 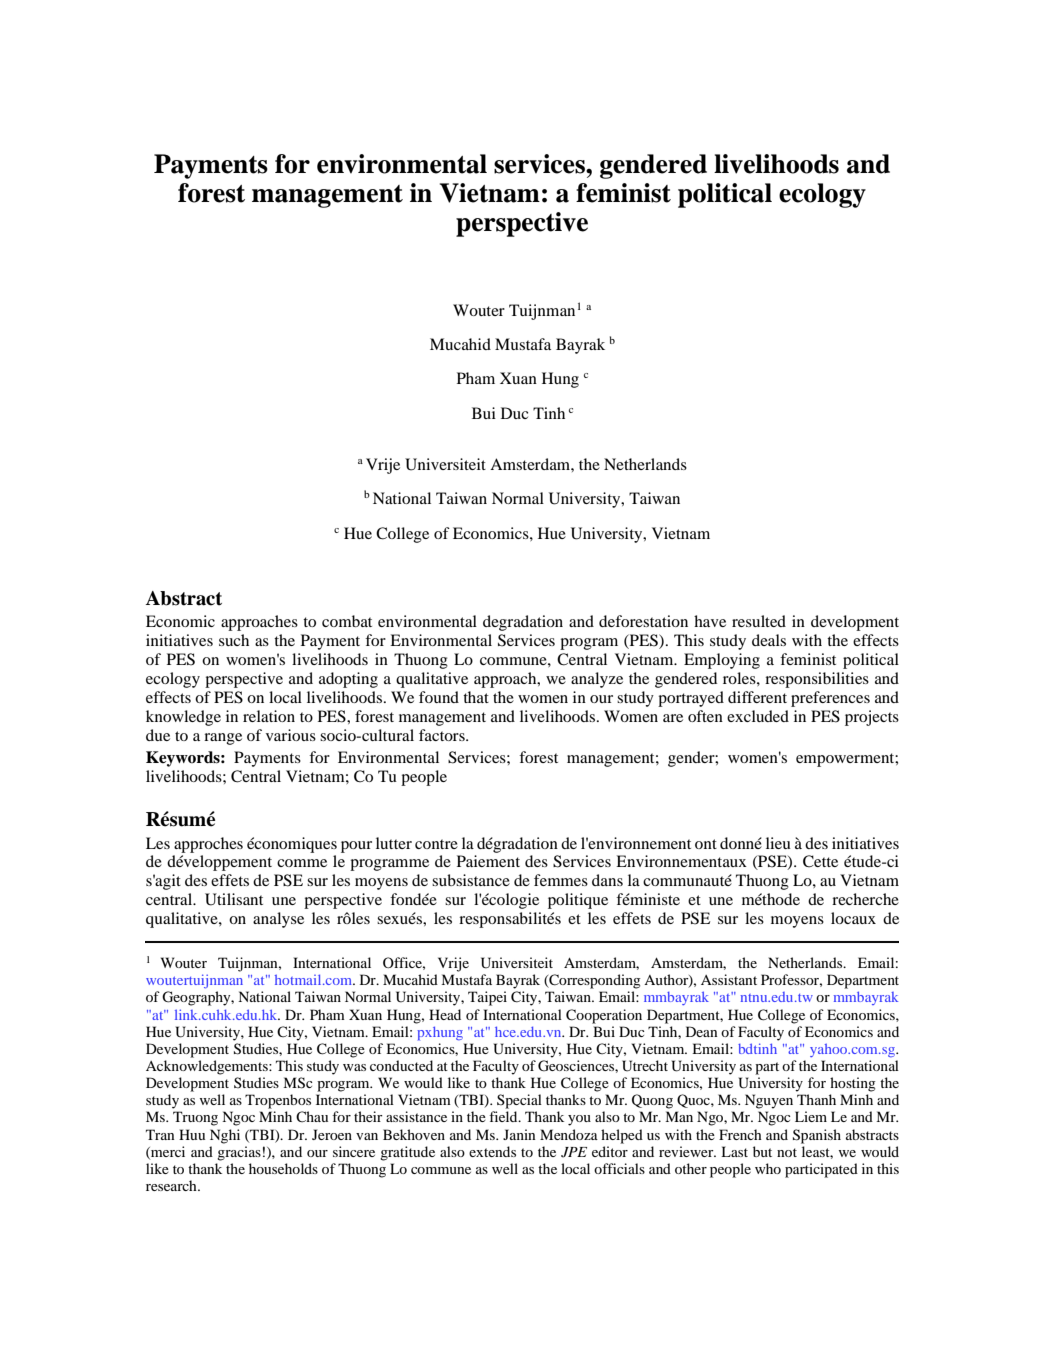 I want to click on Cette, so click(x=820, y=861).
